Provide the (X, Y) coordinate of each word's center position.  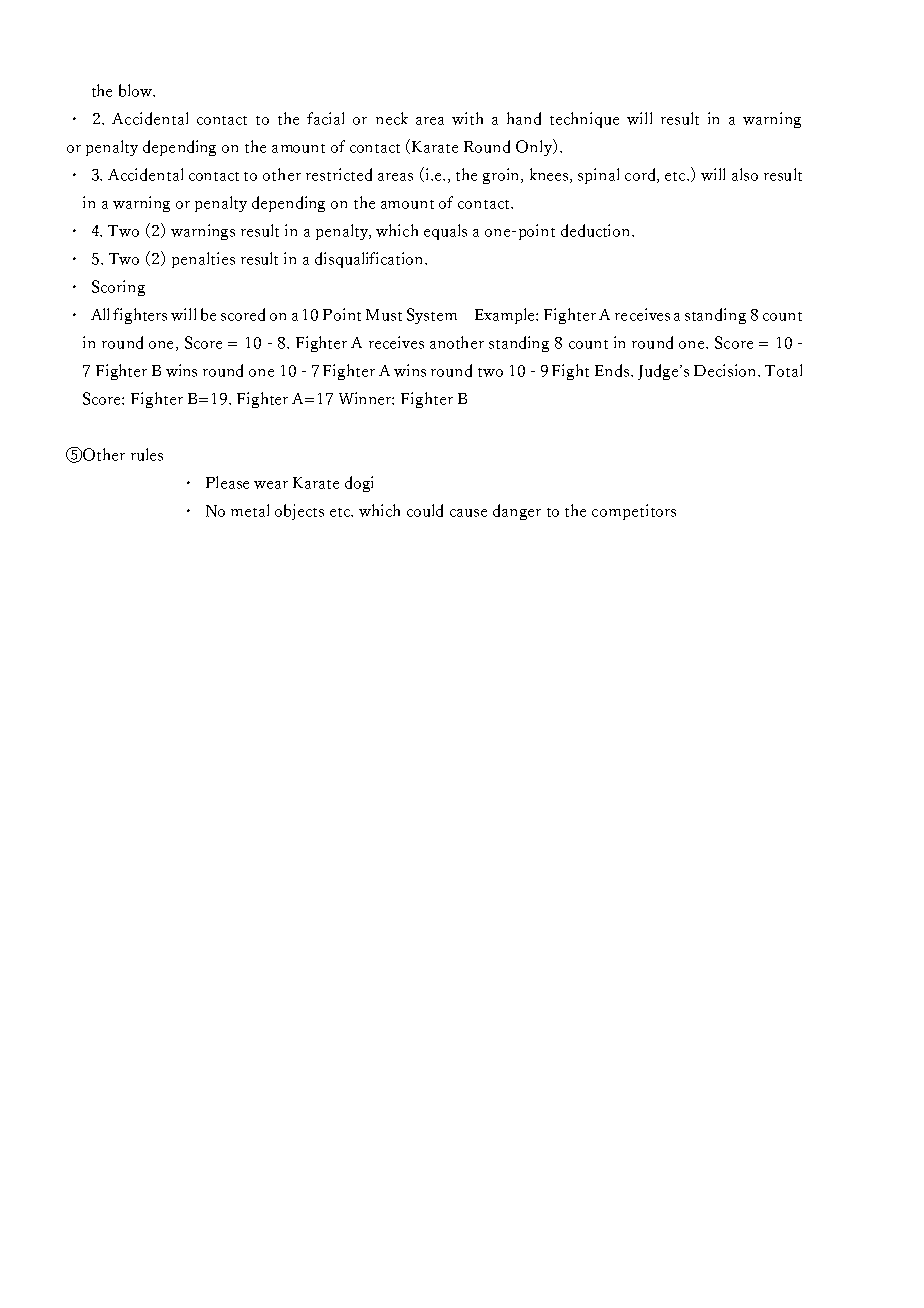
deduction (597, 230)
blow (136, 90)
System (432, 316)
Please (227, 482)
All (100, 314)
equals (445, 232)
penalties (203, 260)
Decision (726, 370)
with (467, 118)
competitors (634, 512)
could (425, 510)
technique (584, 120)
